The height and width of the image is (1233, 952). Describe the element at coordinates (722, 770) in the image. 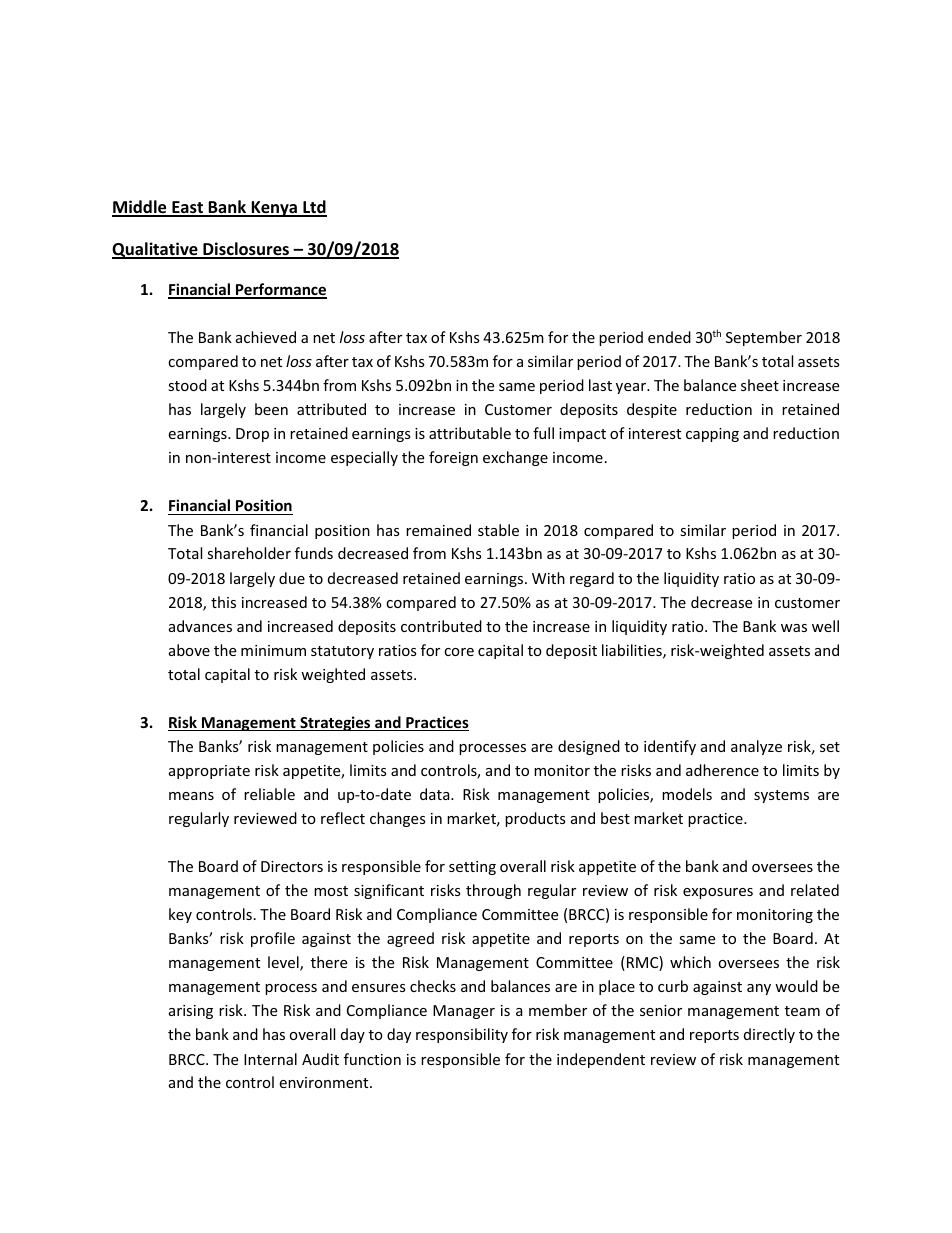

I see `adherence` at that location.
